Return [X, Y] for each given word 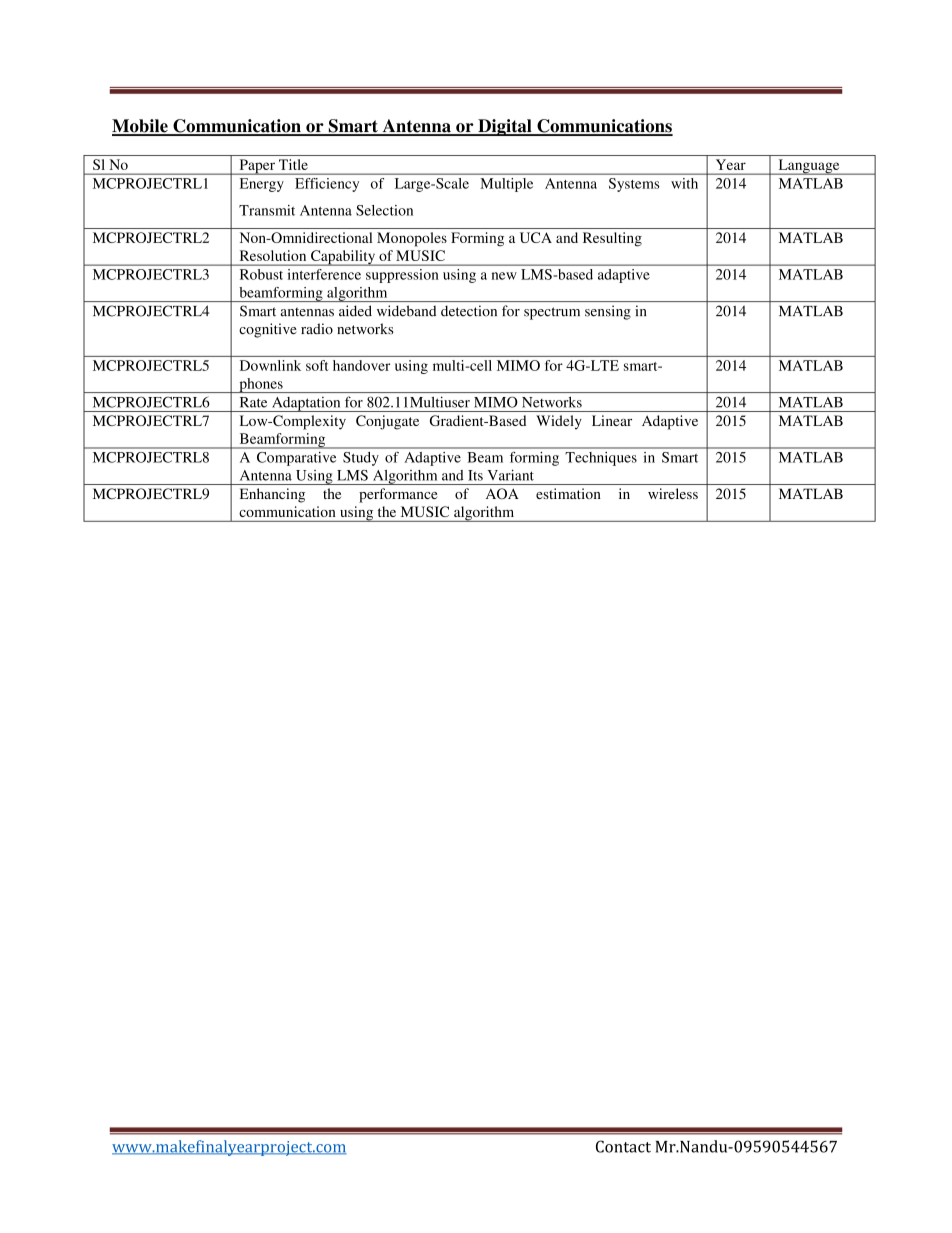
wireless [673, 493]
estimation [568, 493]
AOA [502, 493]
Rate [253, 402]
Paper [257, 167]
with [685, 183]
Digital [505, 127]
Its [475, 475]
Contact [623, 1146]
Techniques [601, 459]
